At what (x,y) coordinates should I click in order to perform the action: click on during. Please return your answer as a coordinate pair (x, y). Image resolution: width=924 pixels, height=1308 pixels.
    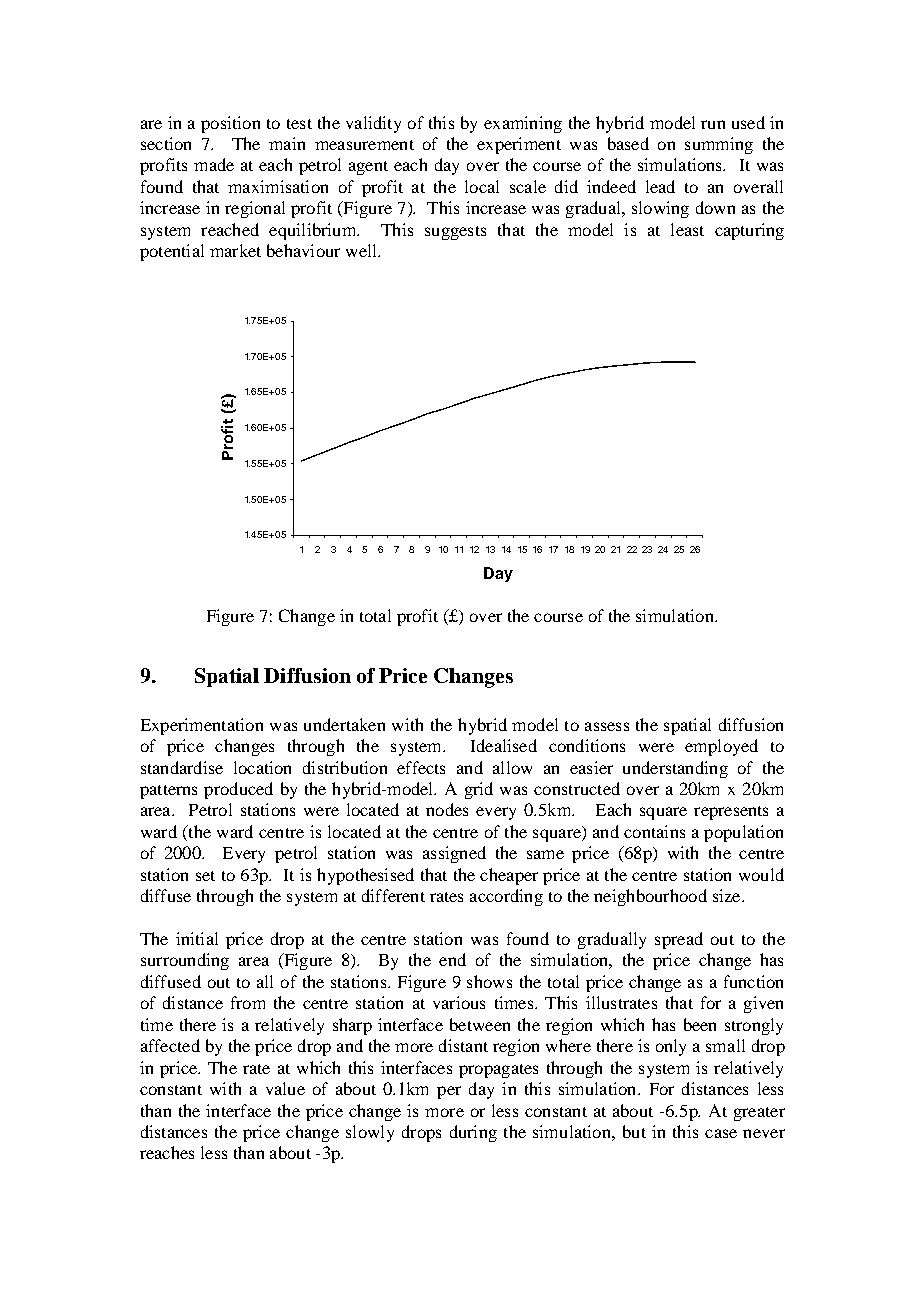
    Looking at the image, I should click on (473, 1133).
